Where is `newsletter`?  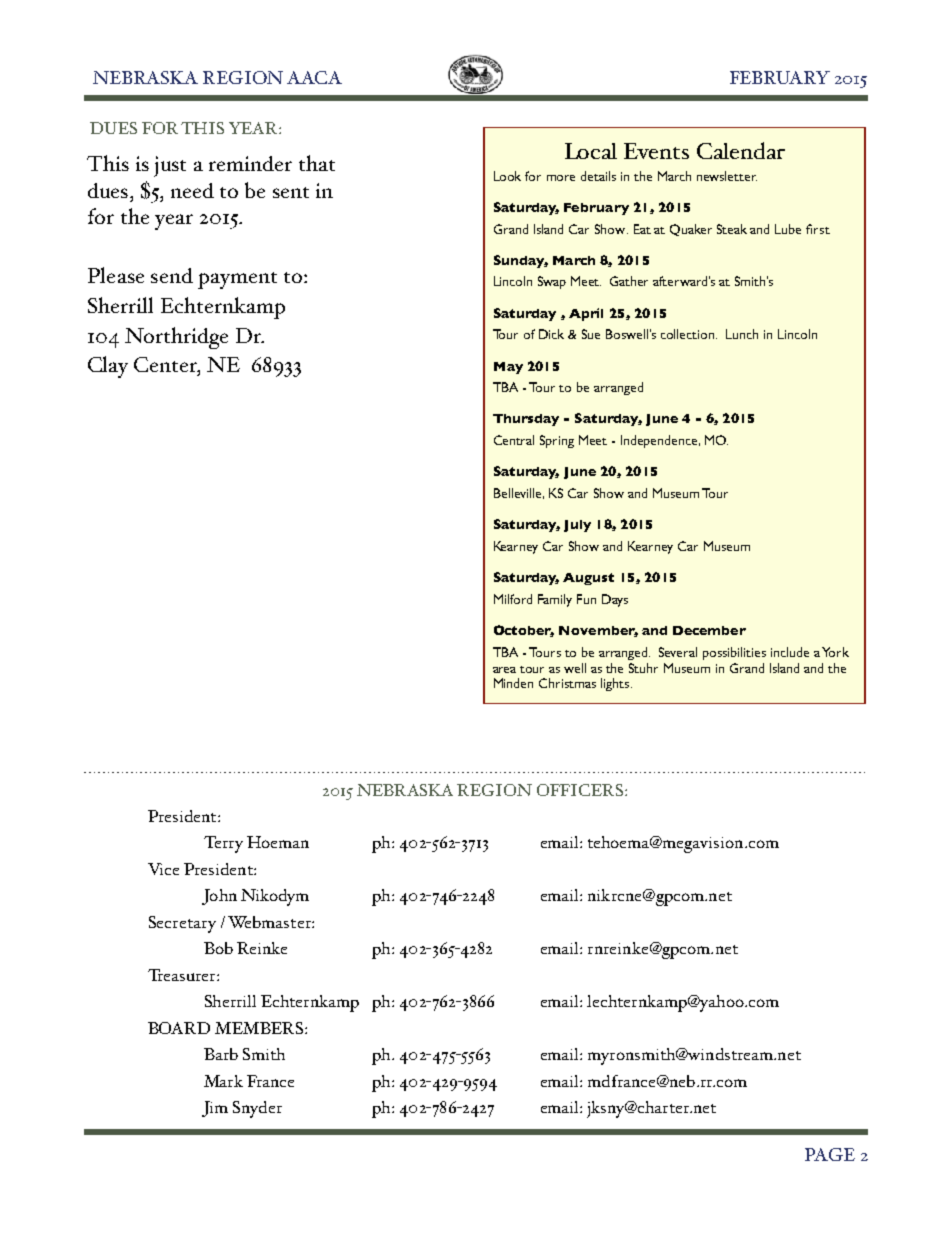
newsletter is located at coordinates (727, 176).
